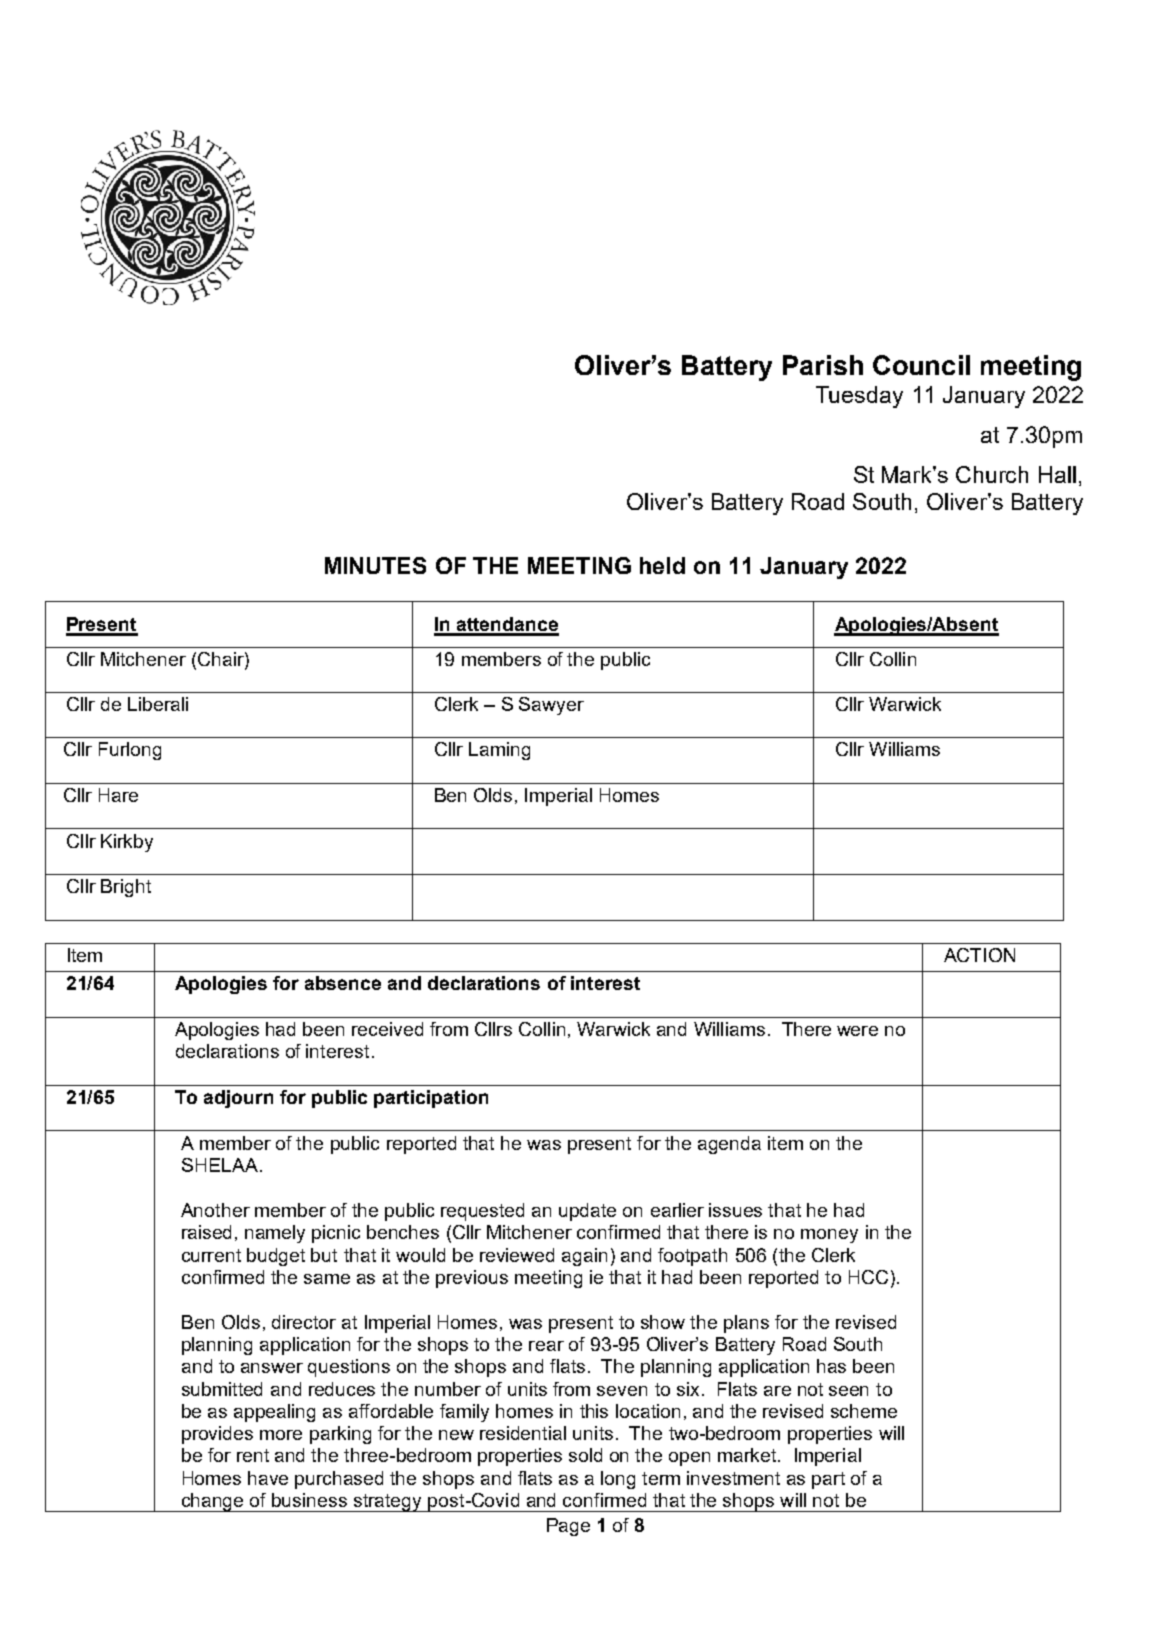 This screenshot has height=1630, width=1153. I want to click on change, so click(213, 1502).
